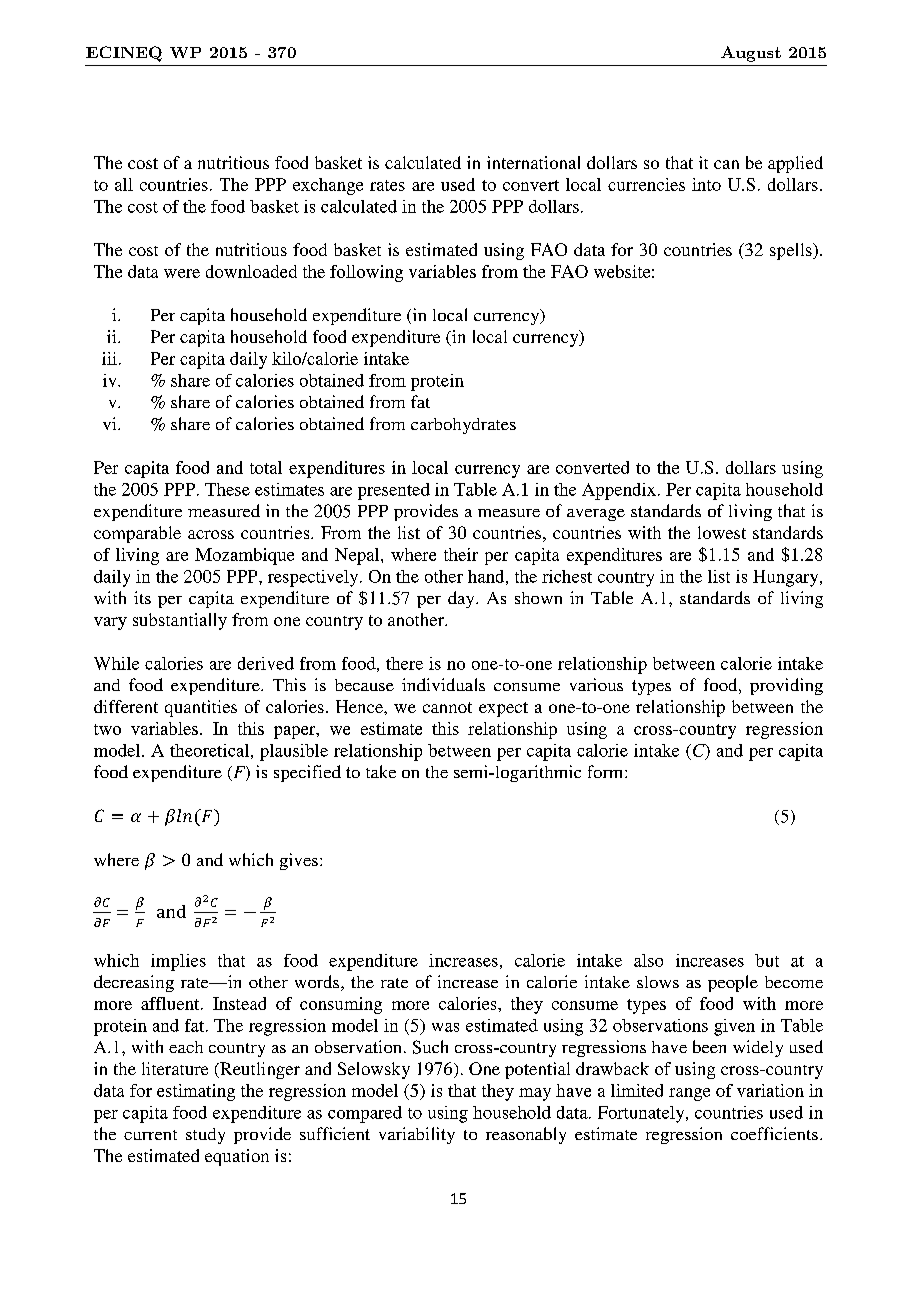  I want to click on study, so click(205, 1136).
